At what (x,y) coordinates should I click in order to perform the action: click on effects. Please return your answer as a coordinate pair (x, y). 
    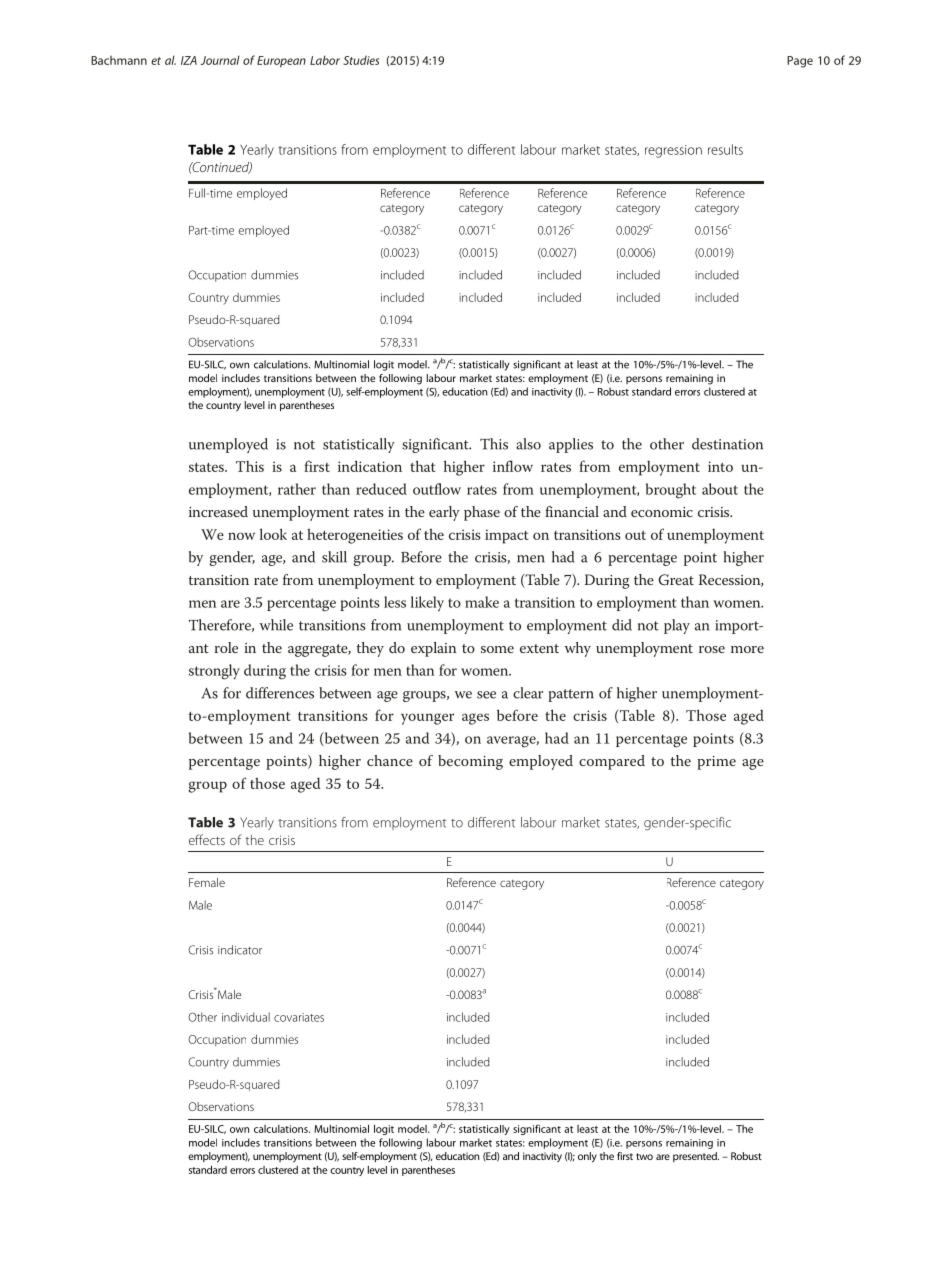
    Looking at the image, I should click on (207, 839).
